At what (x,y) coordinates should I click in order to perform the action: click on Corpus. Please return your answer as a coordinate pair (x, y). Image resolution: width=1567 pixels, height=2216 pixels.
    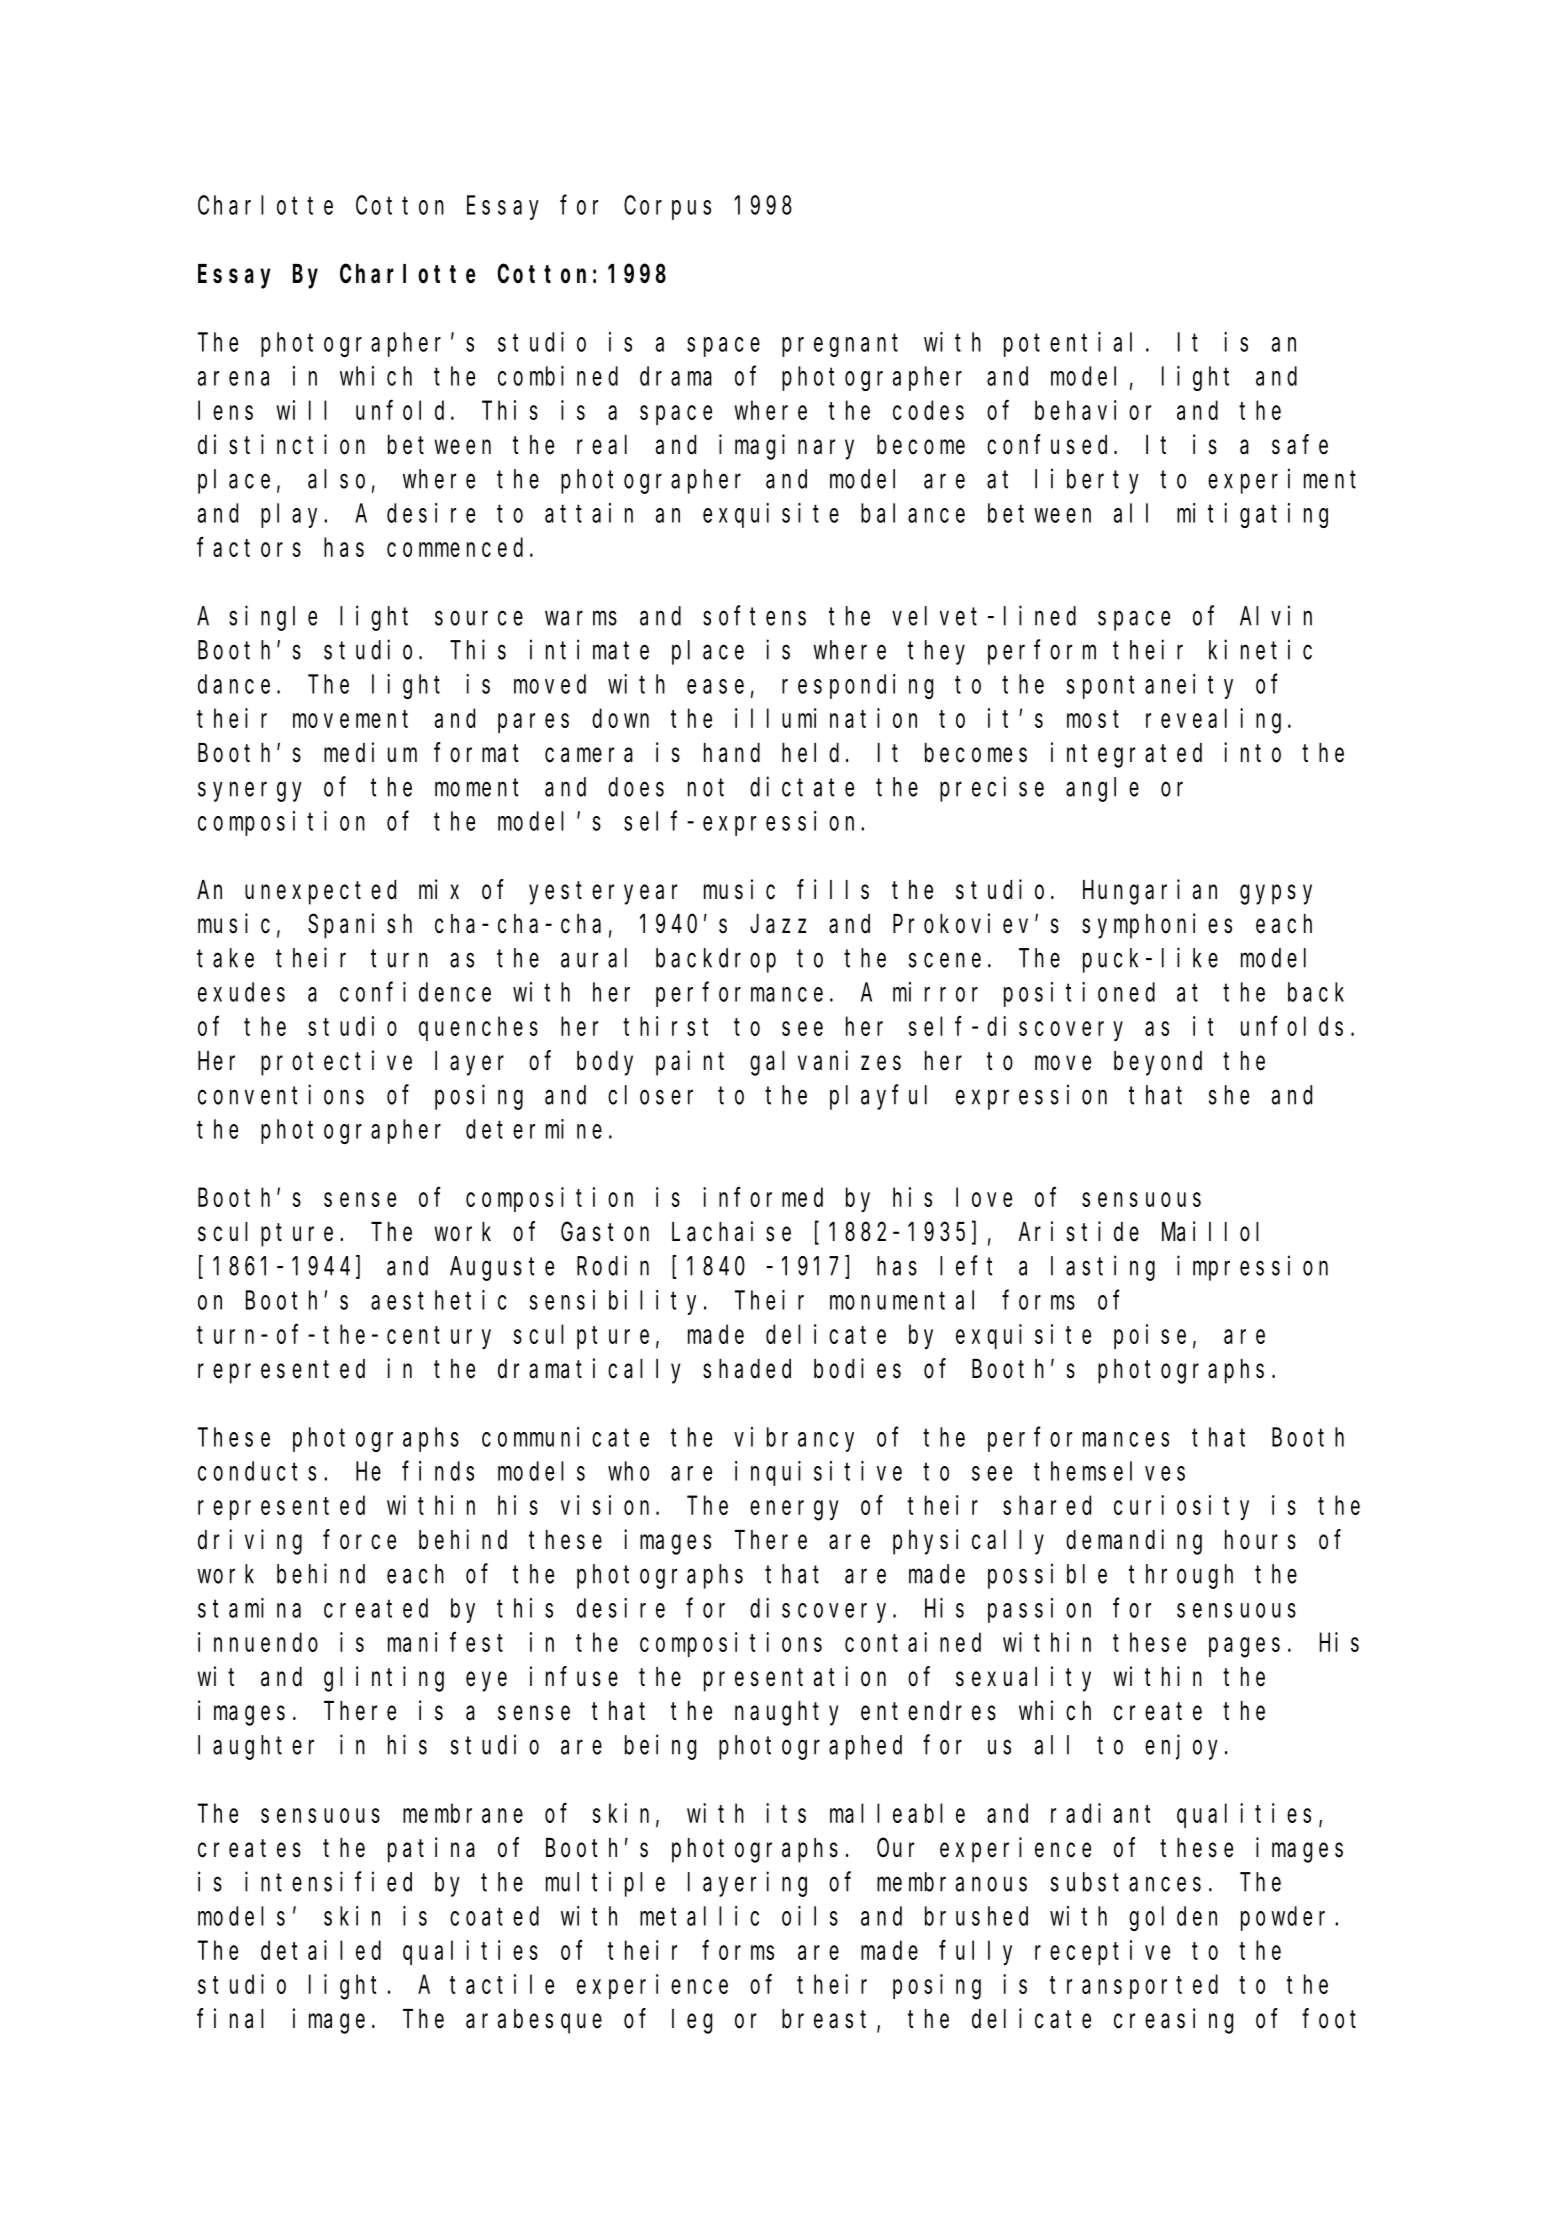
    Looking at the image, I should click on (667, 208).
